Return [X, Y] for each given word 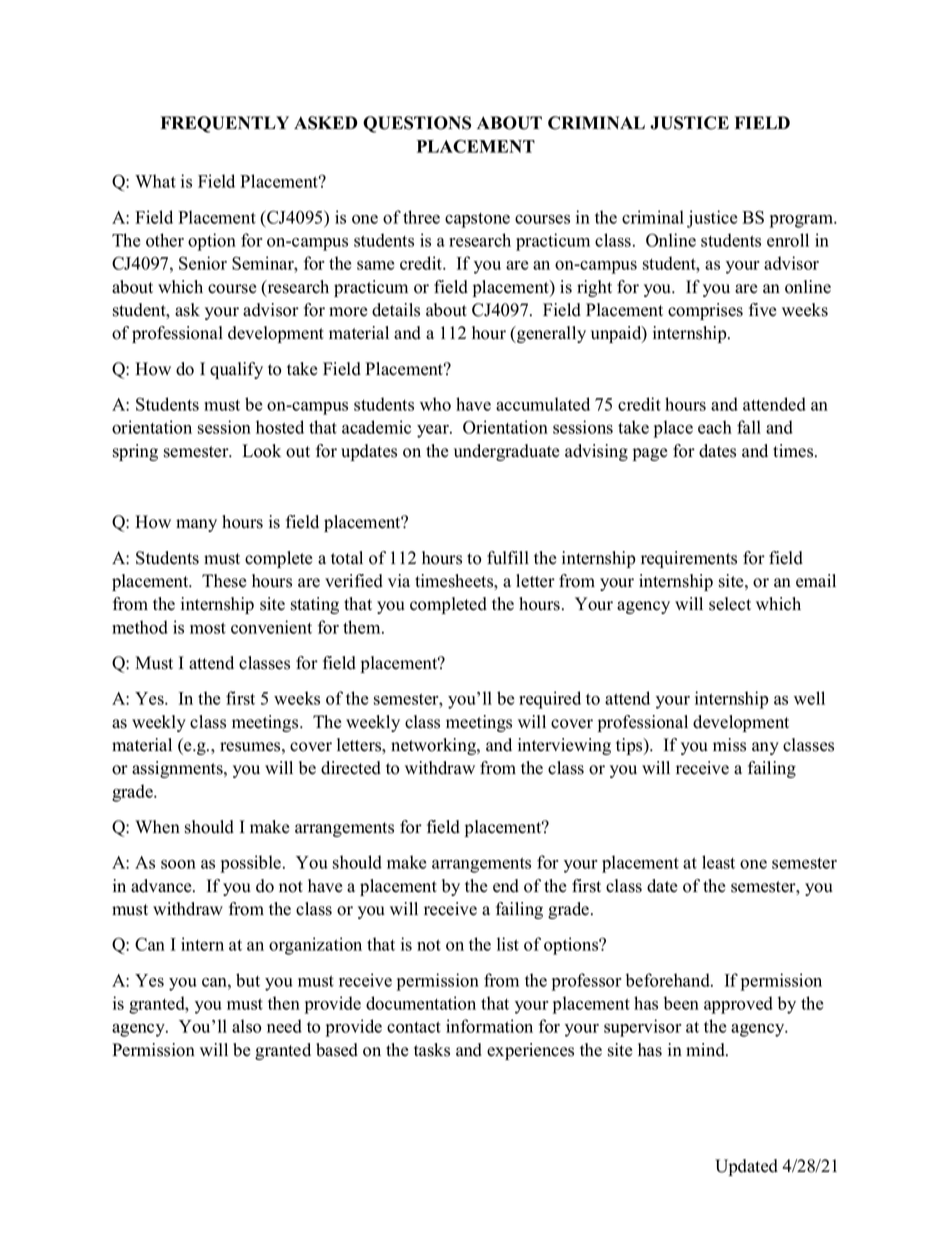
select [730, 604]
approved [738, 1005]
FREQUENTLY [225, 124]
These [224, 581]
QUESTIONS [417, 124]
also [246, 1026]
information [489, 1026]
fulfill [508, 558]
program [802, 221]
